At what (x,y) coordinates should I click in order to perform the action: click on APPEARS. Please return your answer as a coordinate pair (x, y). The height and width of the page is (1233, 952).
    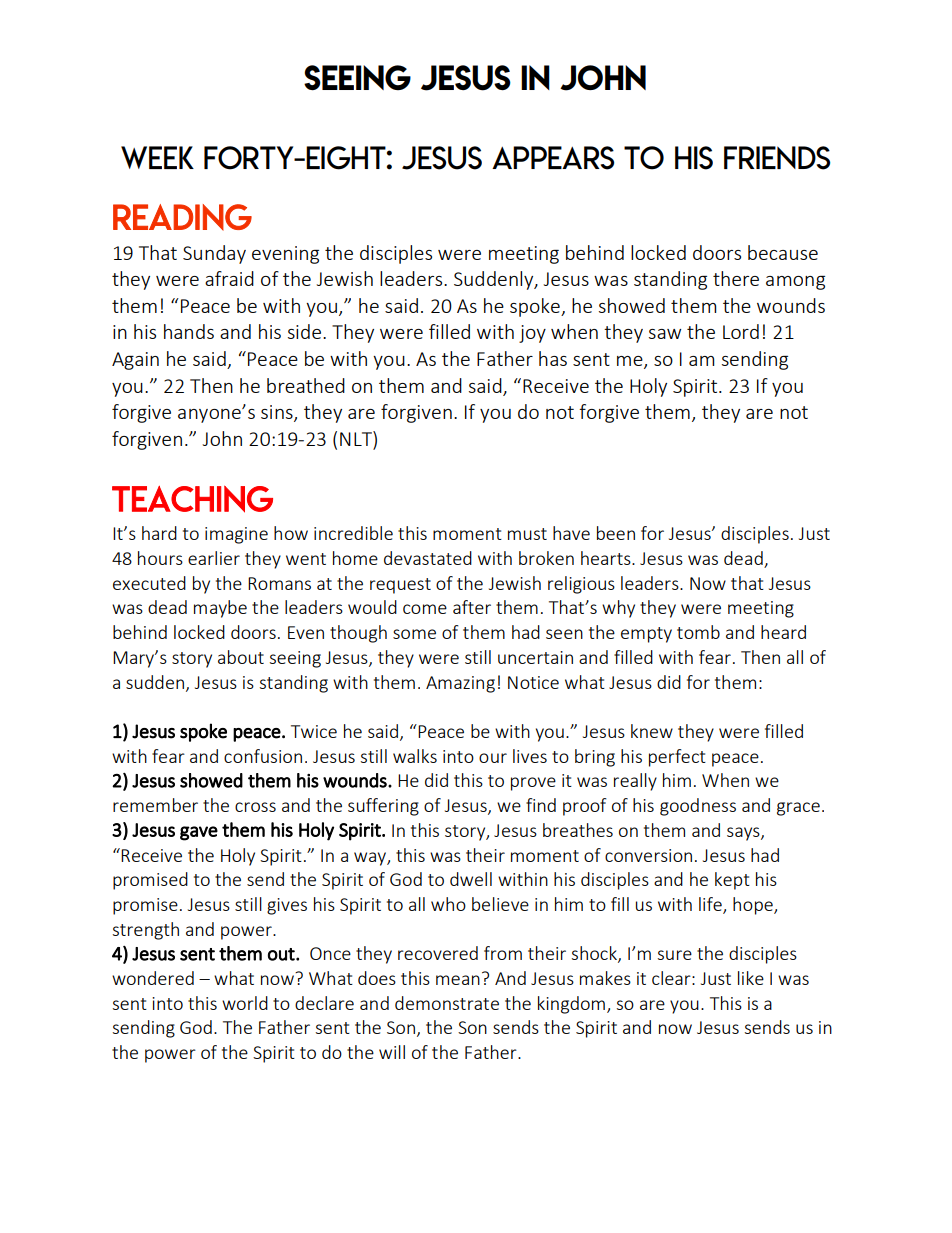
    Looking at the image, I should click on (553, 158).
